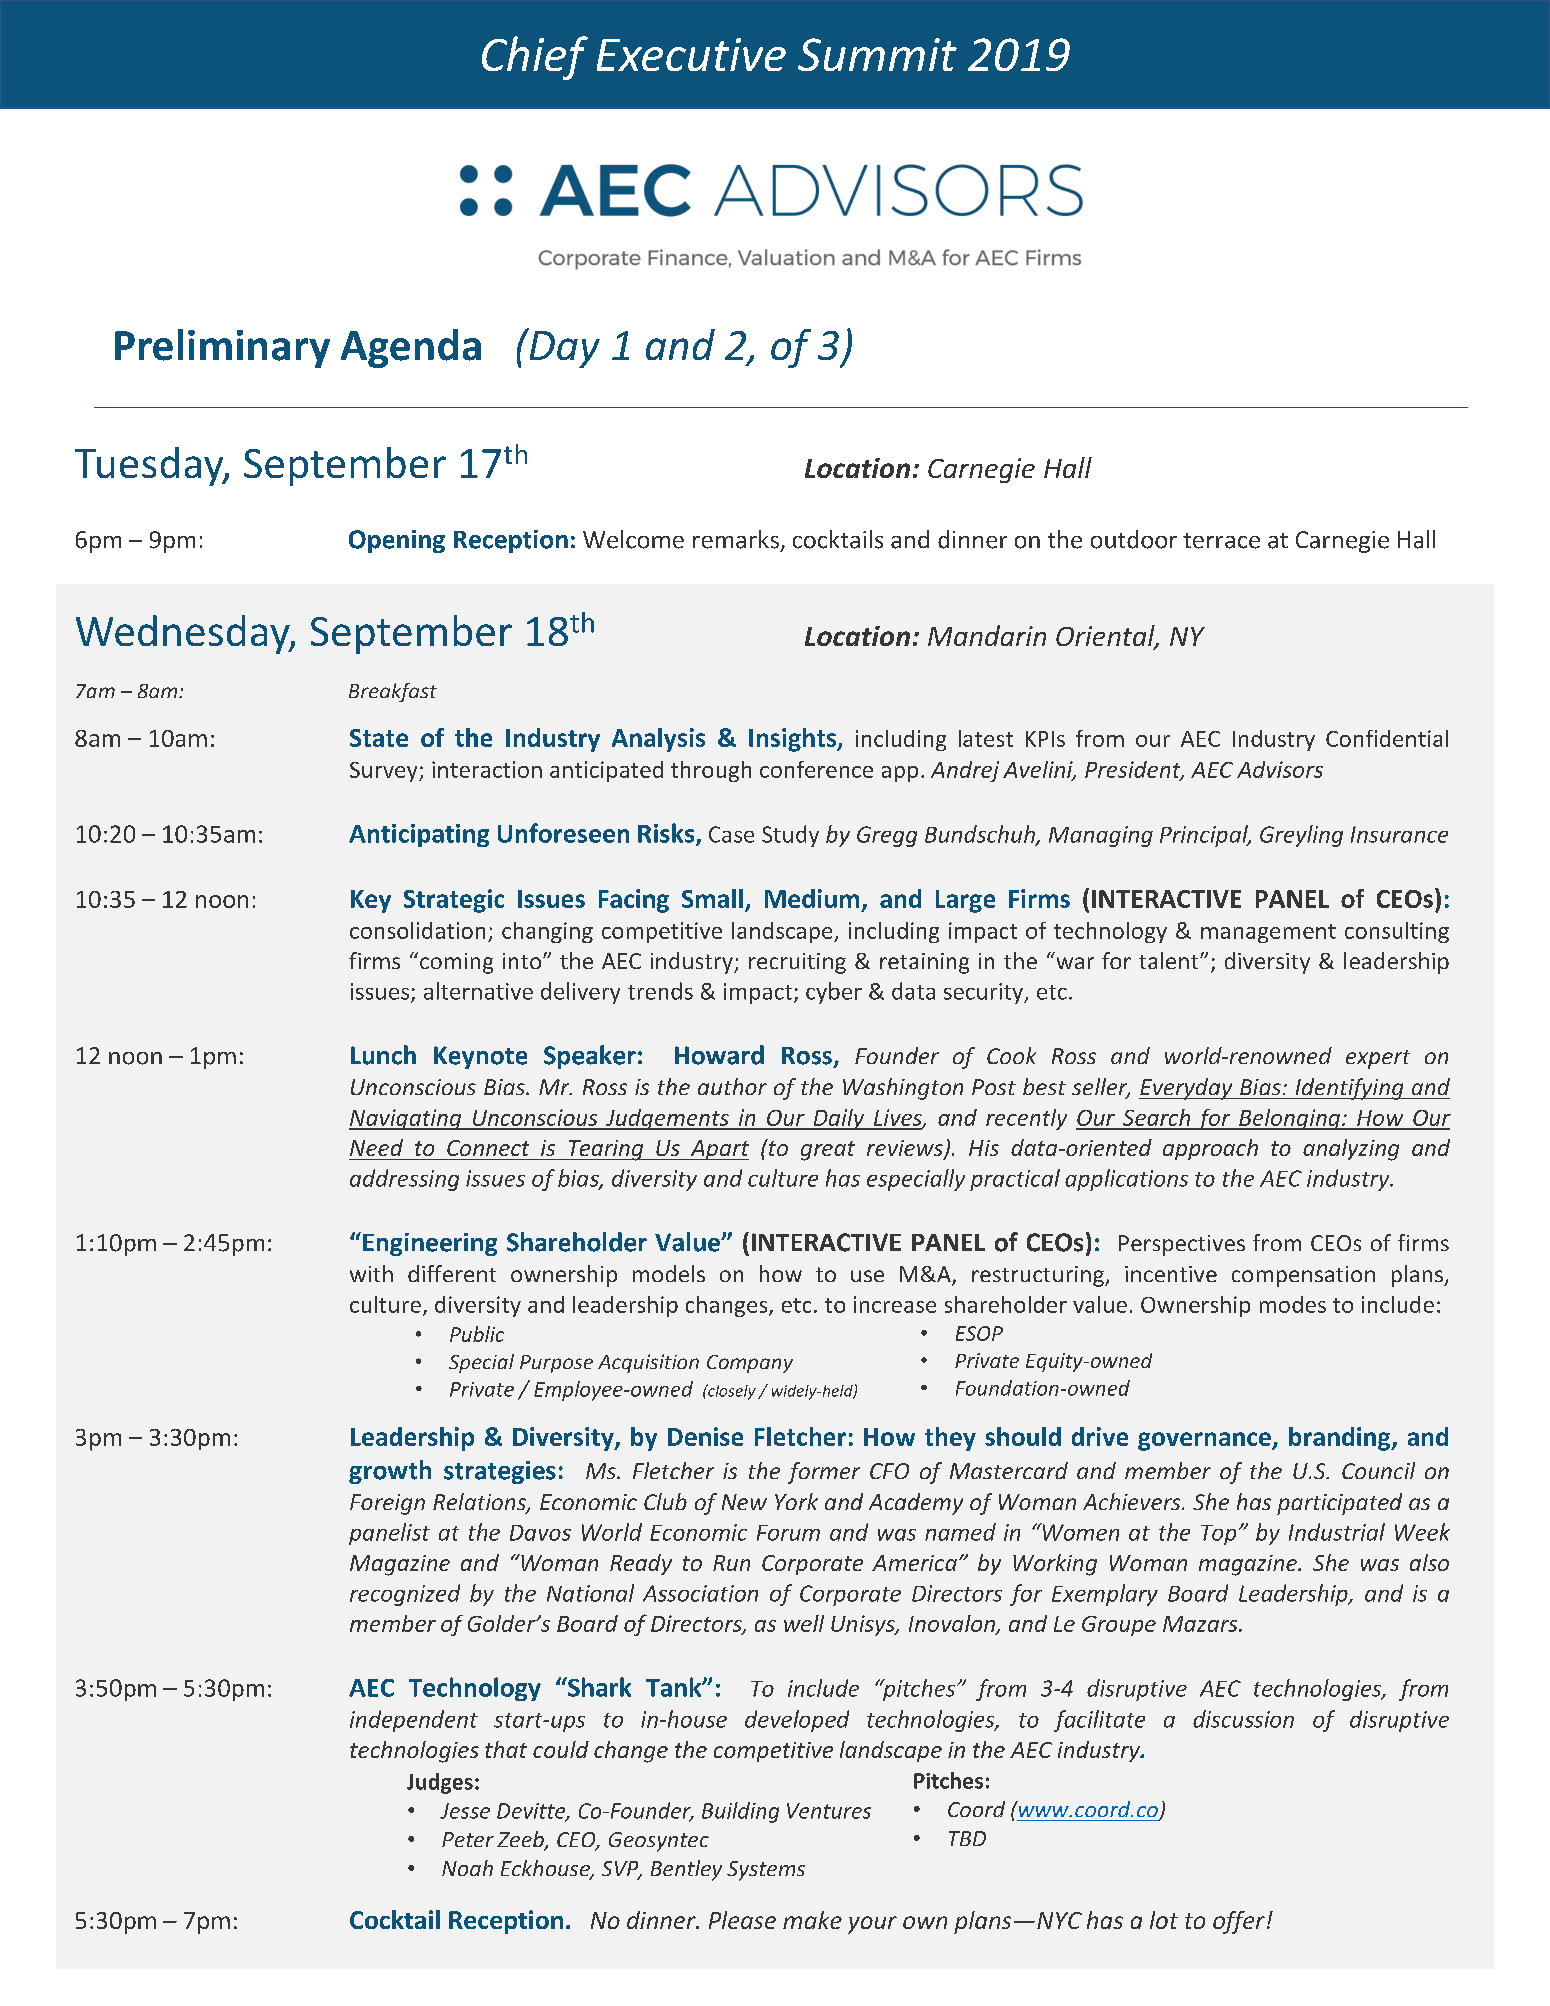  Describe the element at coordinates (877, 54) in the screenshot. I see `Summit` at that location.
